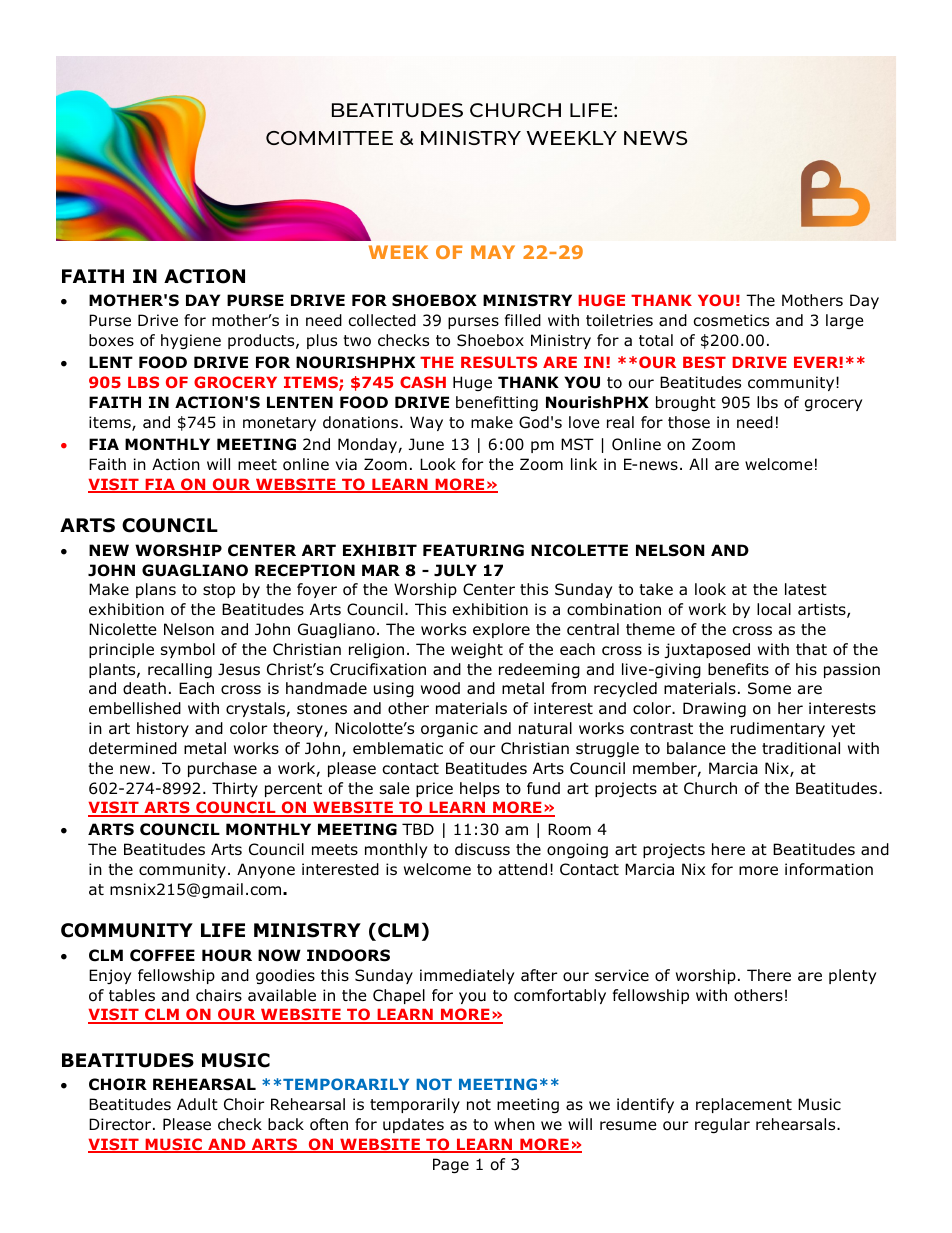 This screenshot has width=952, height=1233. I want to click on FEATURING, so click(473, 550).
